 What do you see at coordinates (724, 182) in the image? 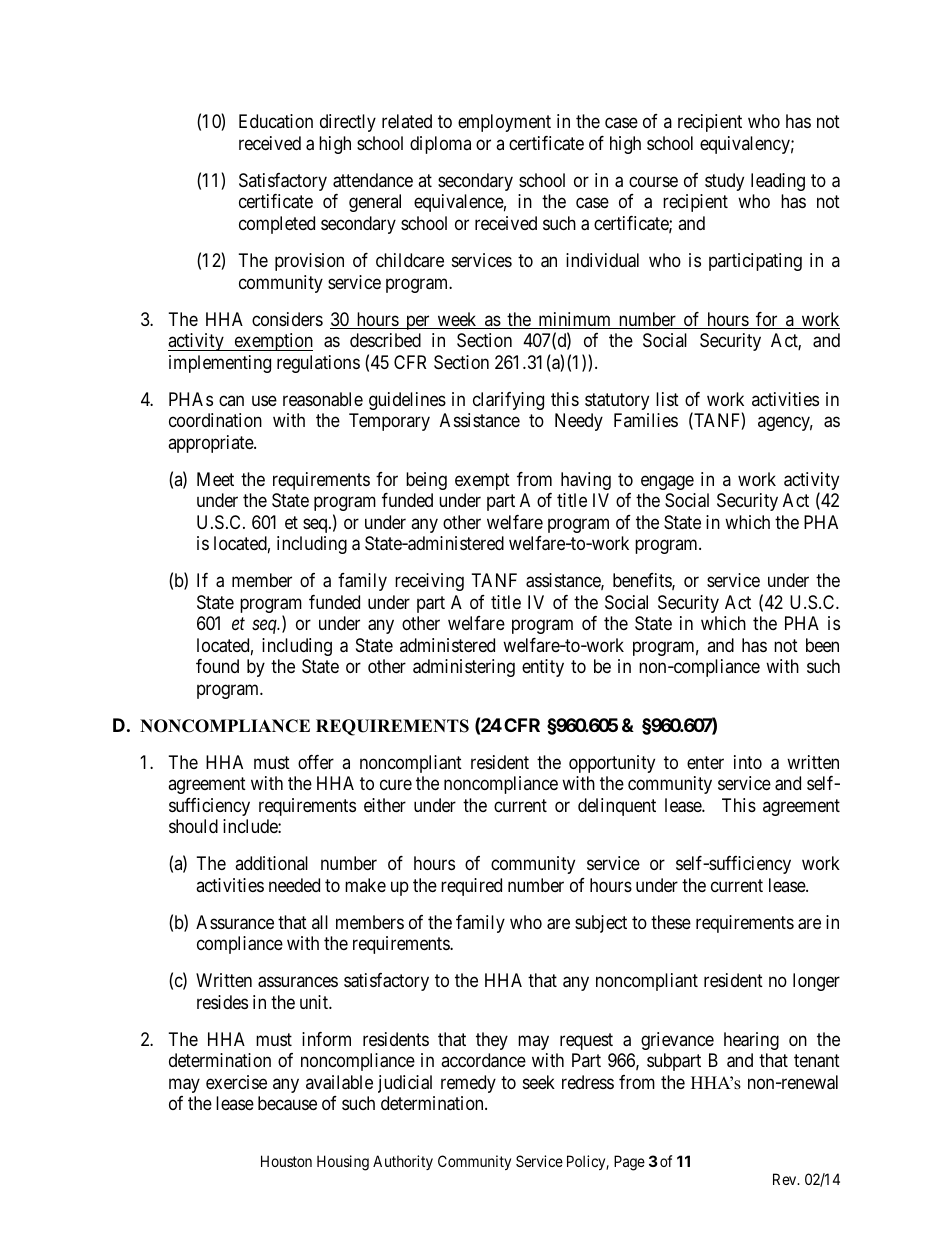
I see `study` at bounding box center [724, 182].
